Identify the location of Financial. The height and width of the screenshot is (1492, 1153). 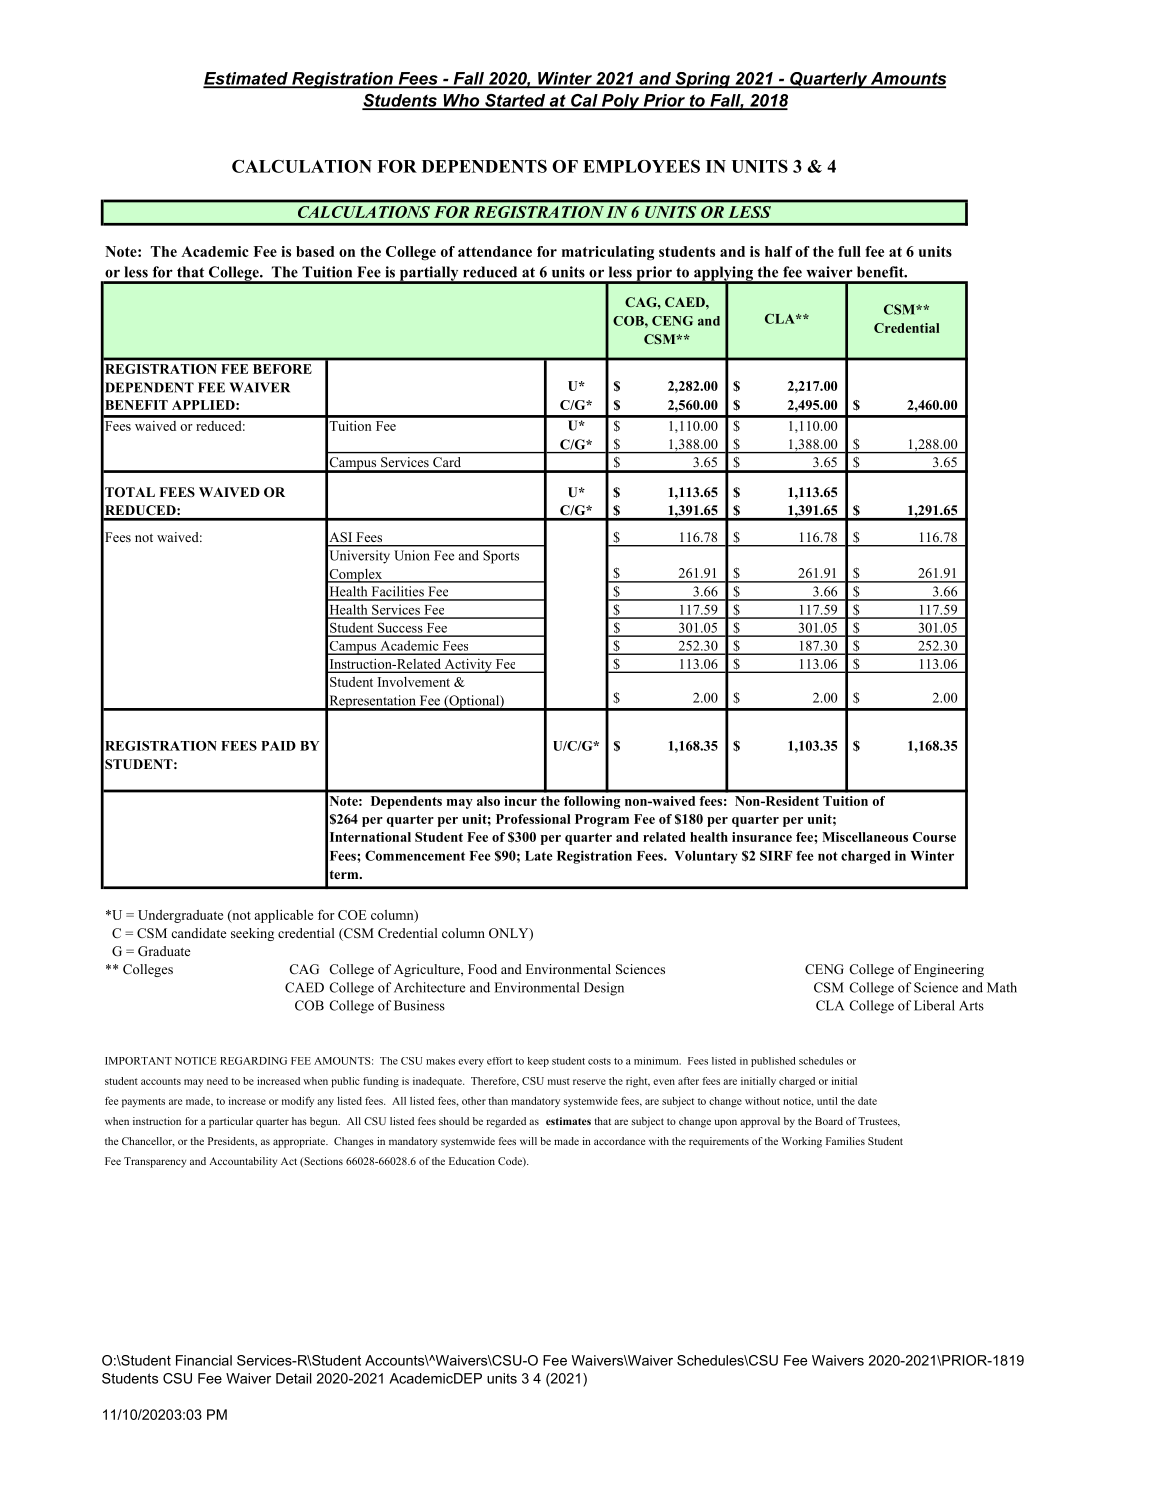
(204, 1360).
